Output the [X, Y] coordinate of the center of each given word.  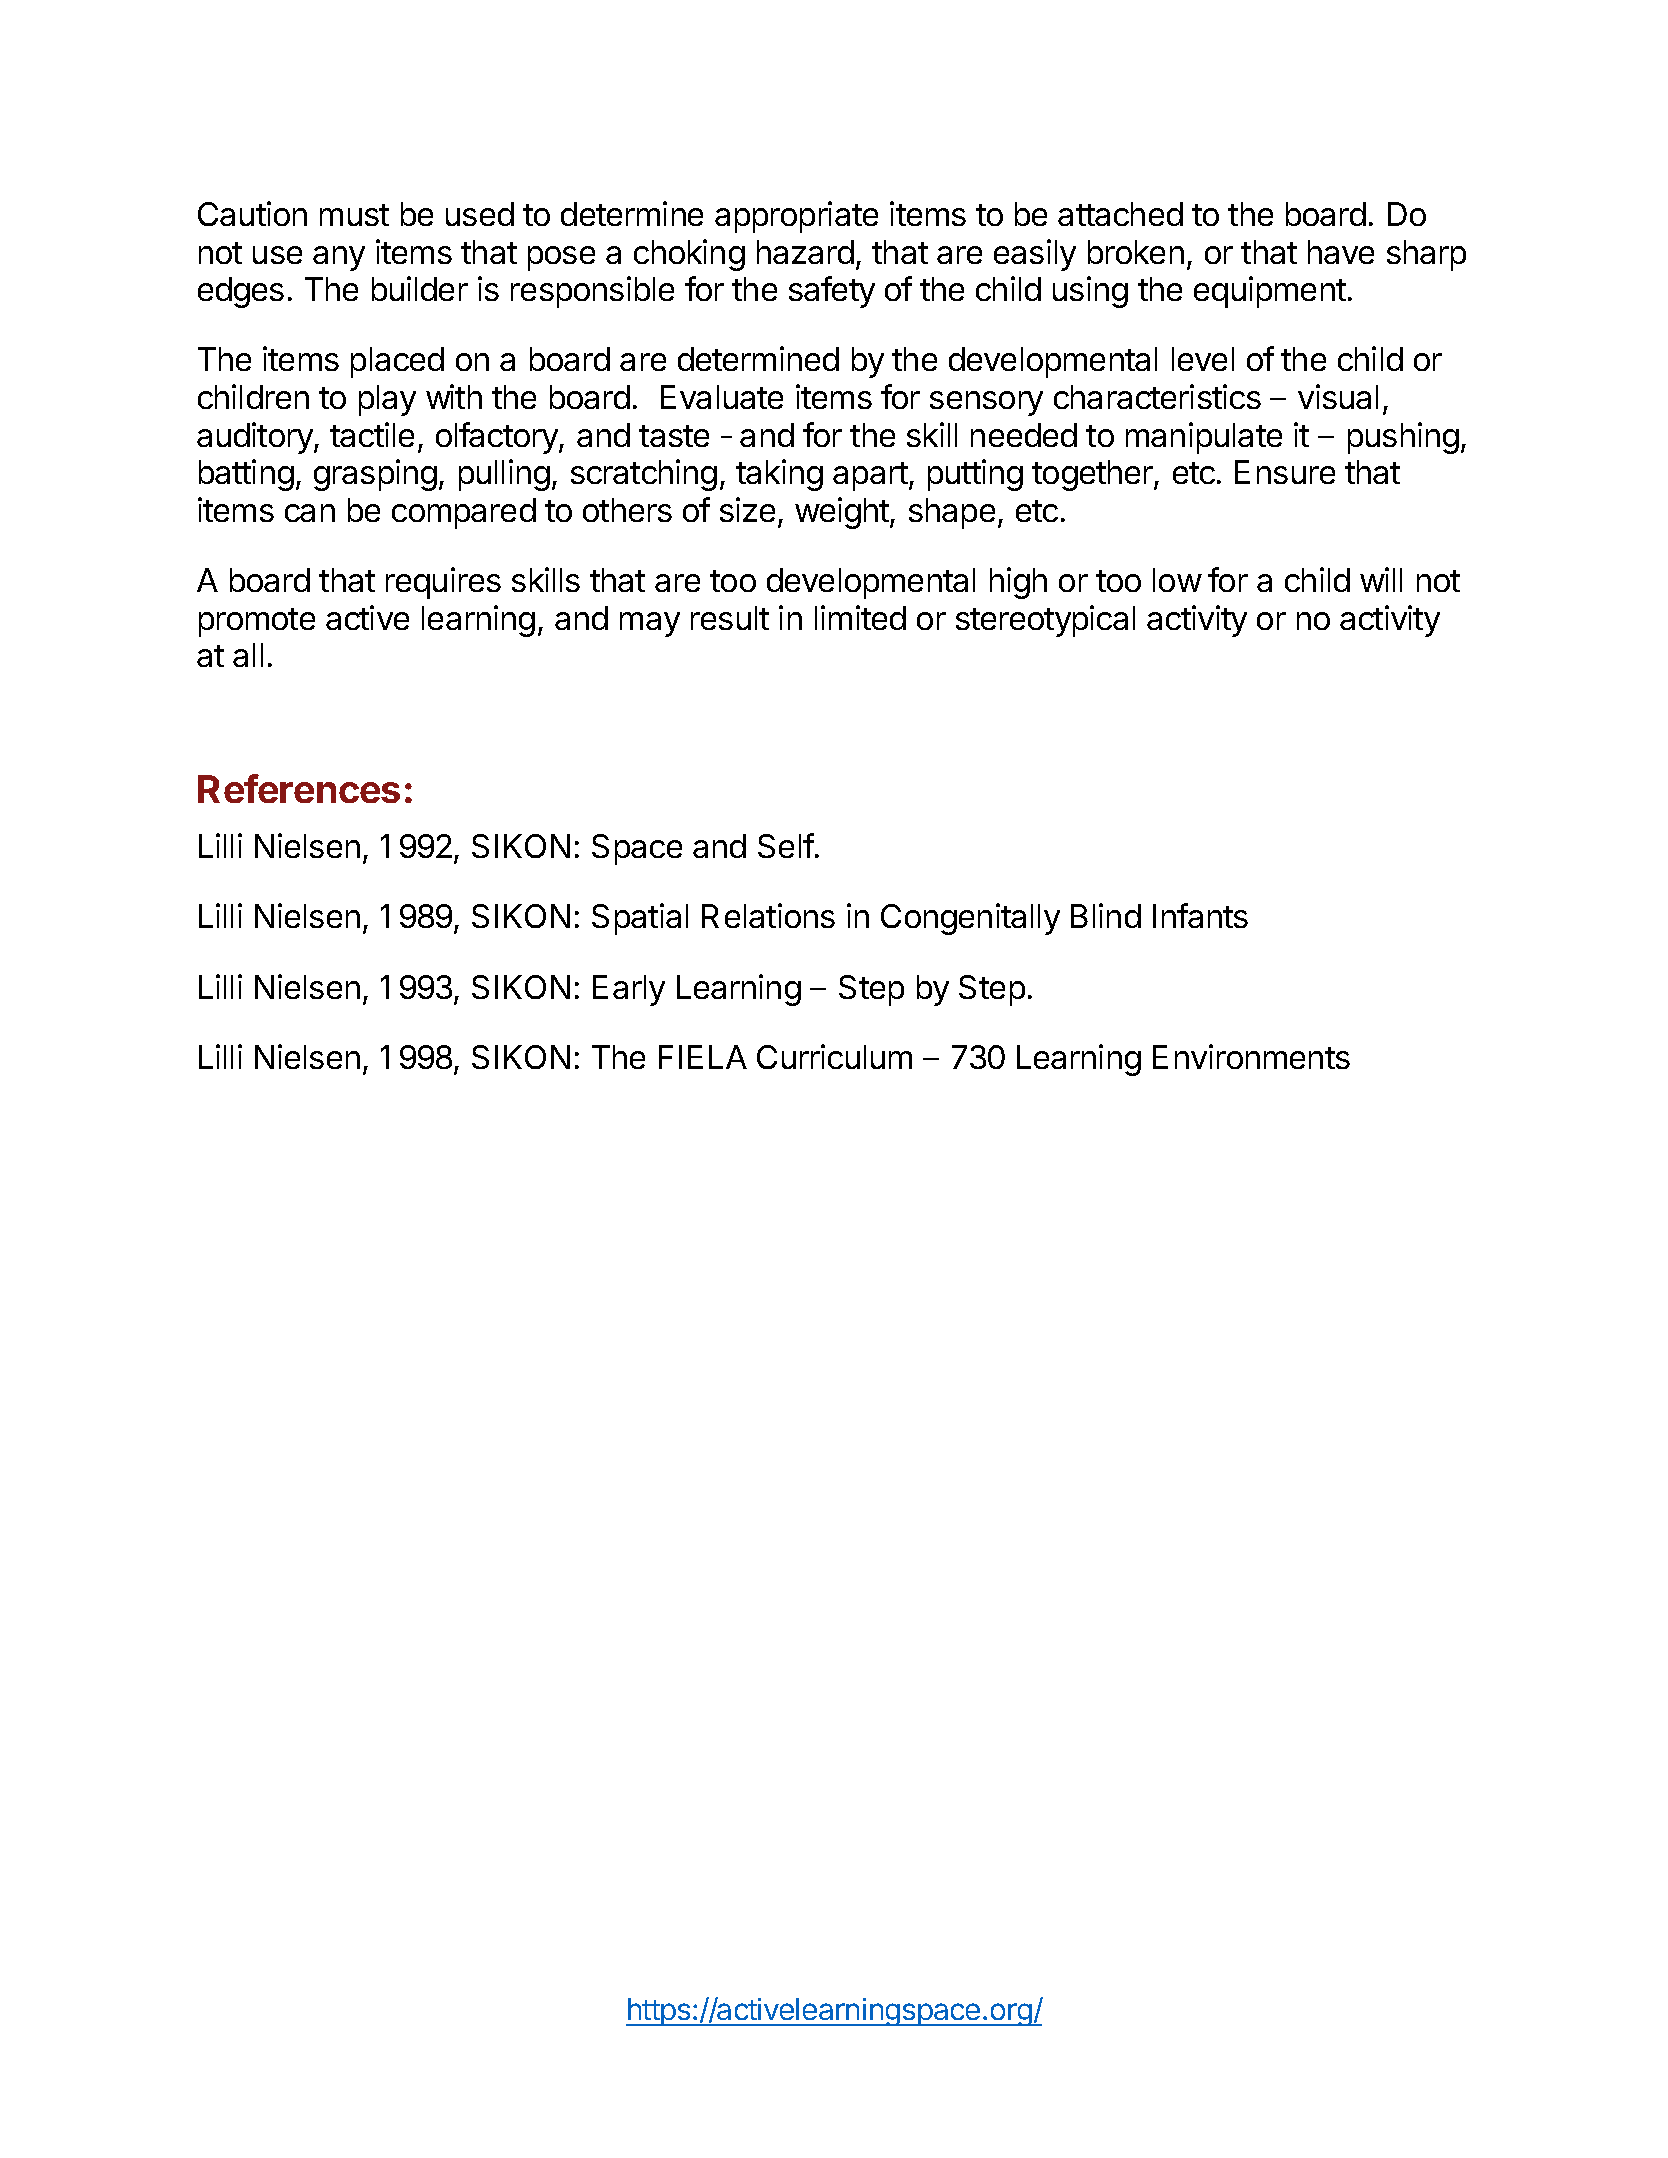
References [299, 788]
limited [860, 617]
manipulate [1204, 438]
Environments [1251, 1056]
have [1341, 252]
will [1381, 579]
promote [257, 622]
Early [629, 990]
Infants [1200, 915]
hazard [805, 252]
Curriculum [834, 1056]
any [339, 258]
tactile [372, 434]
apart [870, 476]
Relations [768, 915]
